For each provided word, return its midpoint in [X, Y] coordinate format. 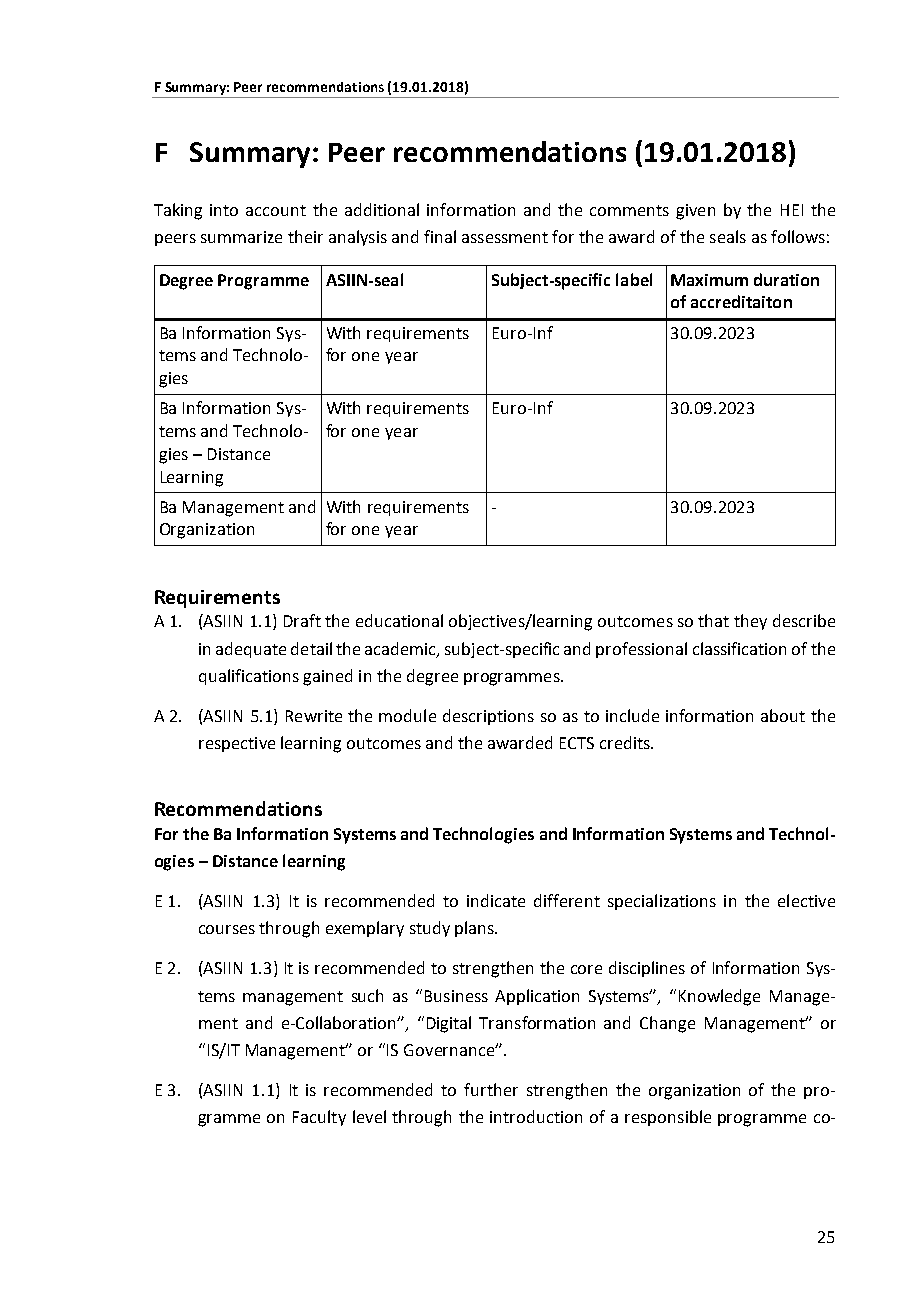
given [695, 212]
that [713, 620]
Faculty [319, 1118]
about [783, 715]
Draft [302, 620]
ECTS [577, 743]
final [440, 236]
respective [237, 744]
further [491, 1089]
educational [399, 620]
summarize [241, 237]
